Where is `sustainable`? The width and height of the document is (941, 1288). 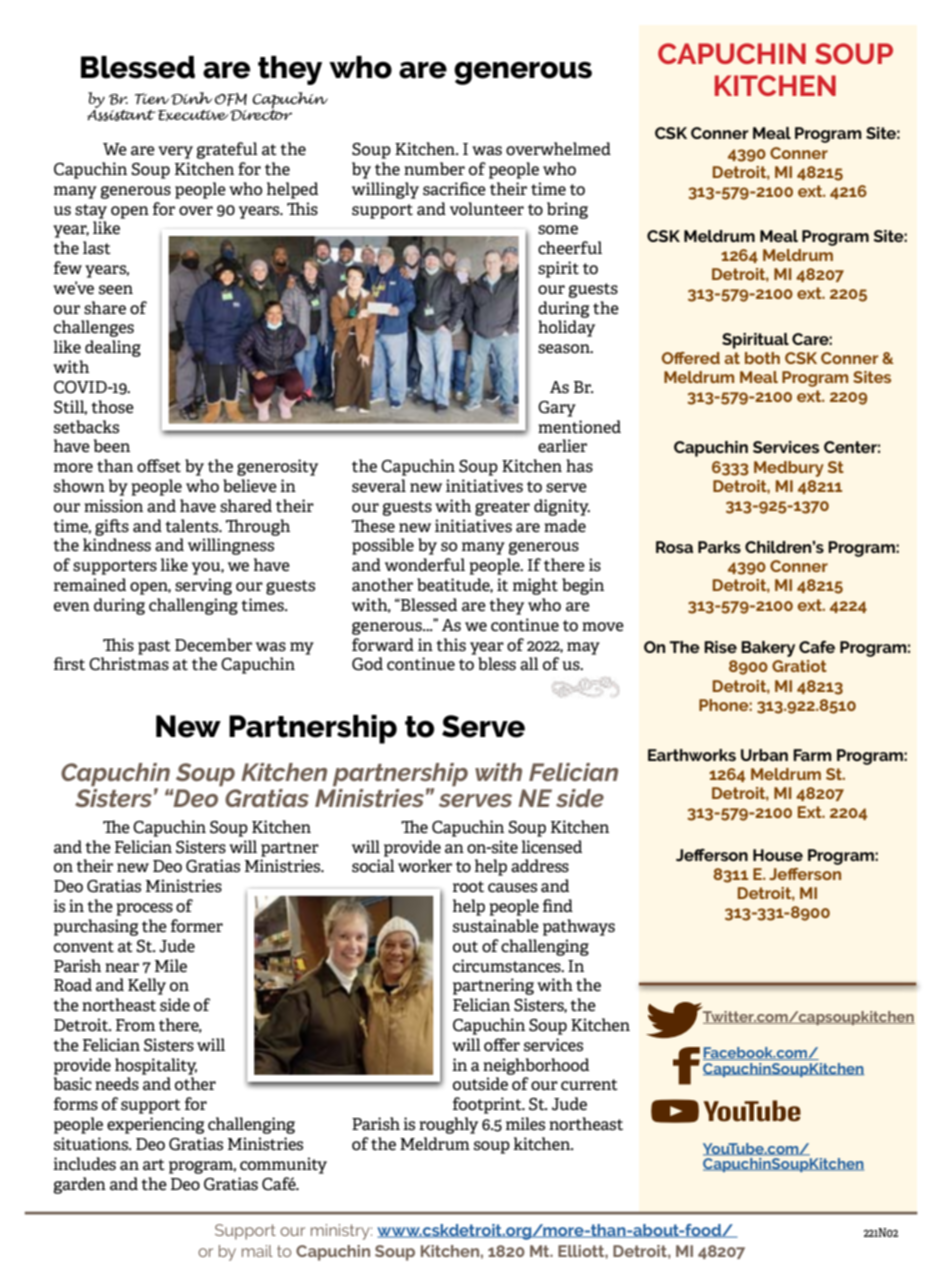
sustainable is located at coordinates (496, 926).
